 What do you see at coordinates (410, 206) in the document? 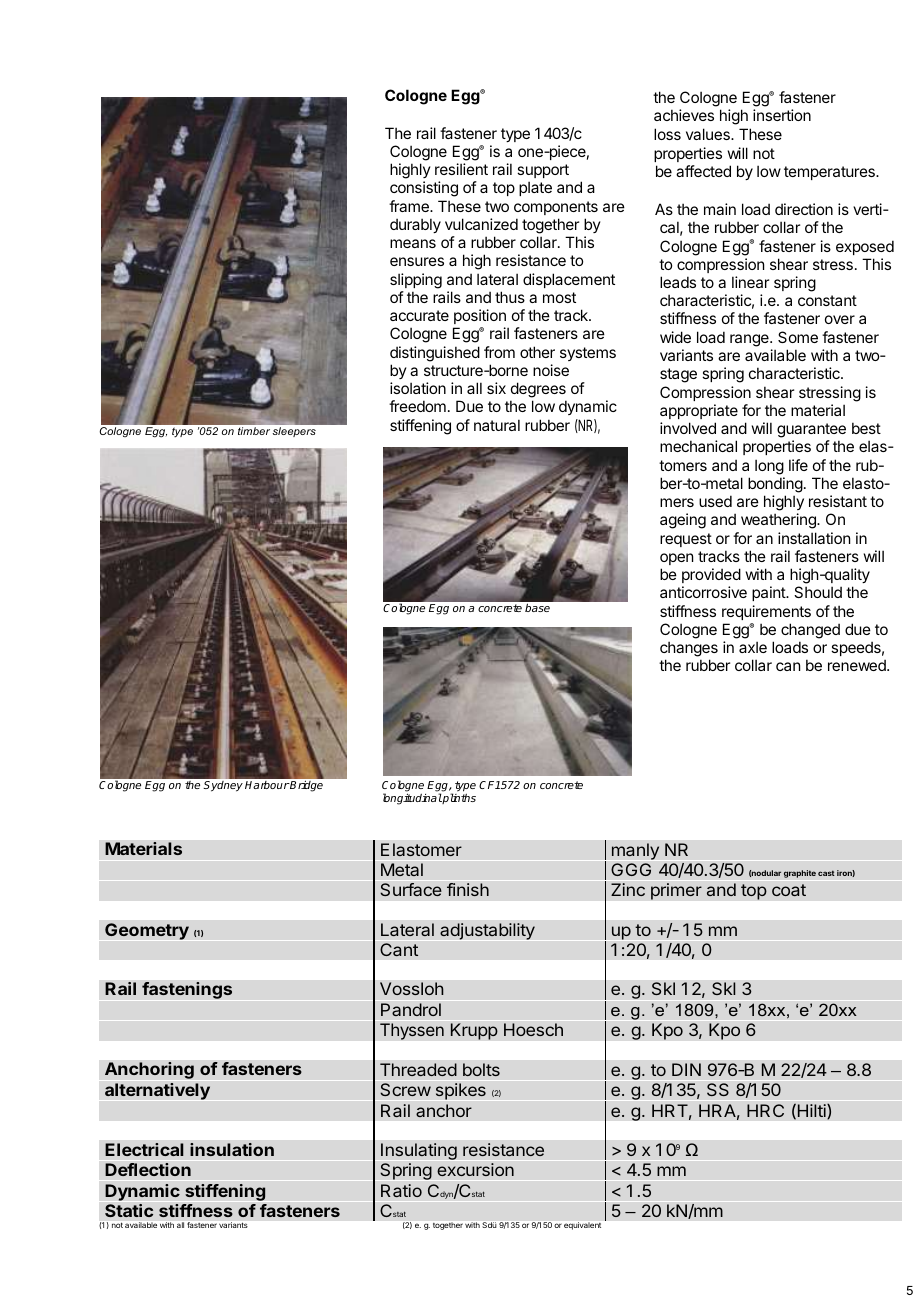
I see `frame` at bounding box center [410, 206].
